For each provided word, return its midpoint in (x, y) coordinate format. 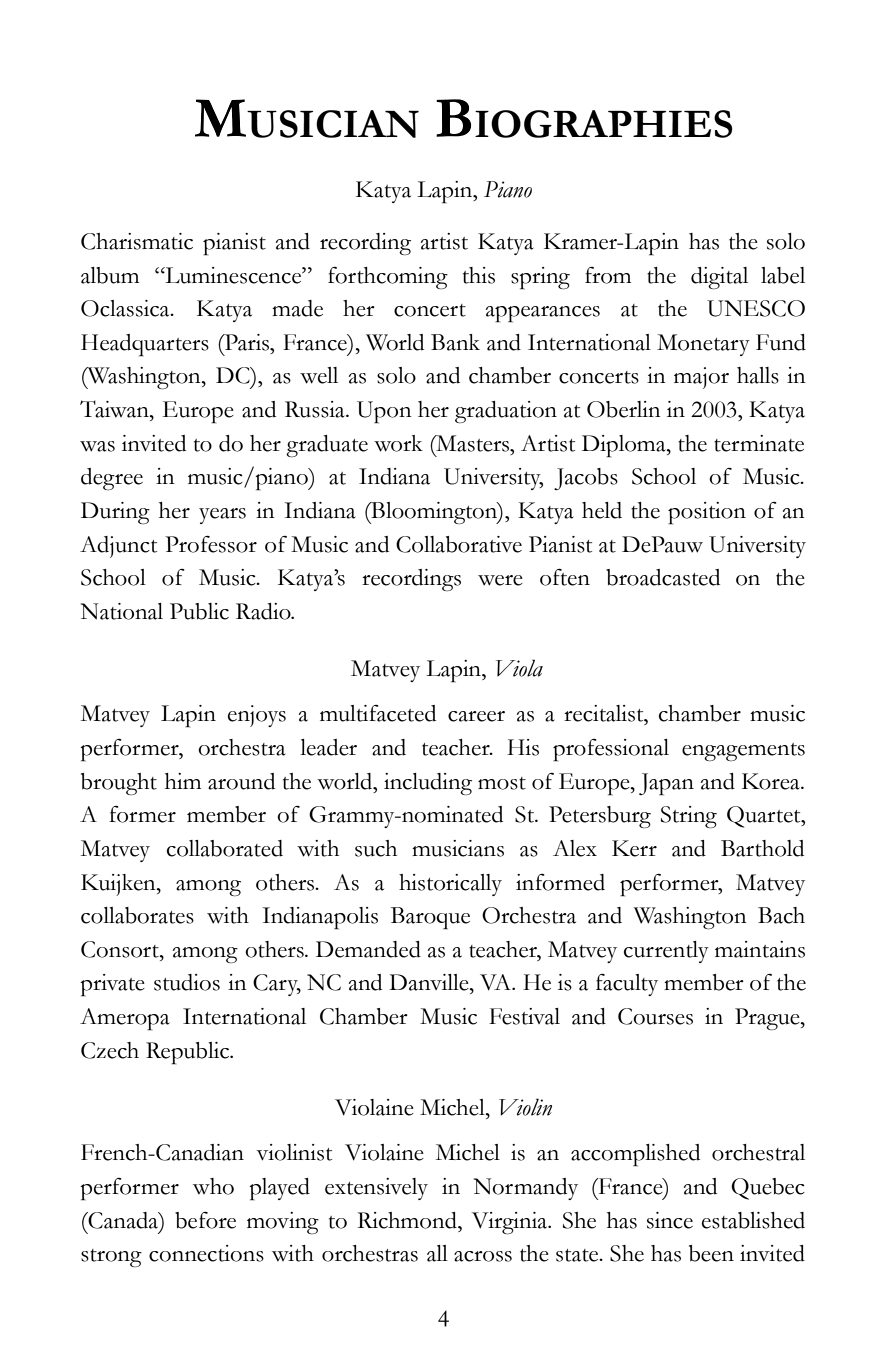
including (428, 784)
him (183, 781)
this (479, 275)
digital (719, 278)
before (205, 1220)
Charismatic (137, 241)
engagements (743, 752)
